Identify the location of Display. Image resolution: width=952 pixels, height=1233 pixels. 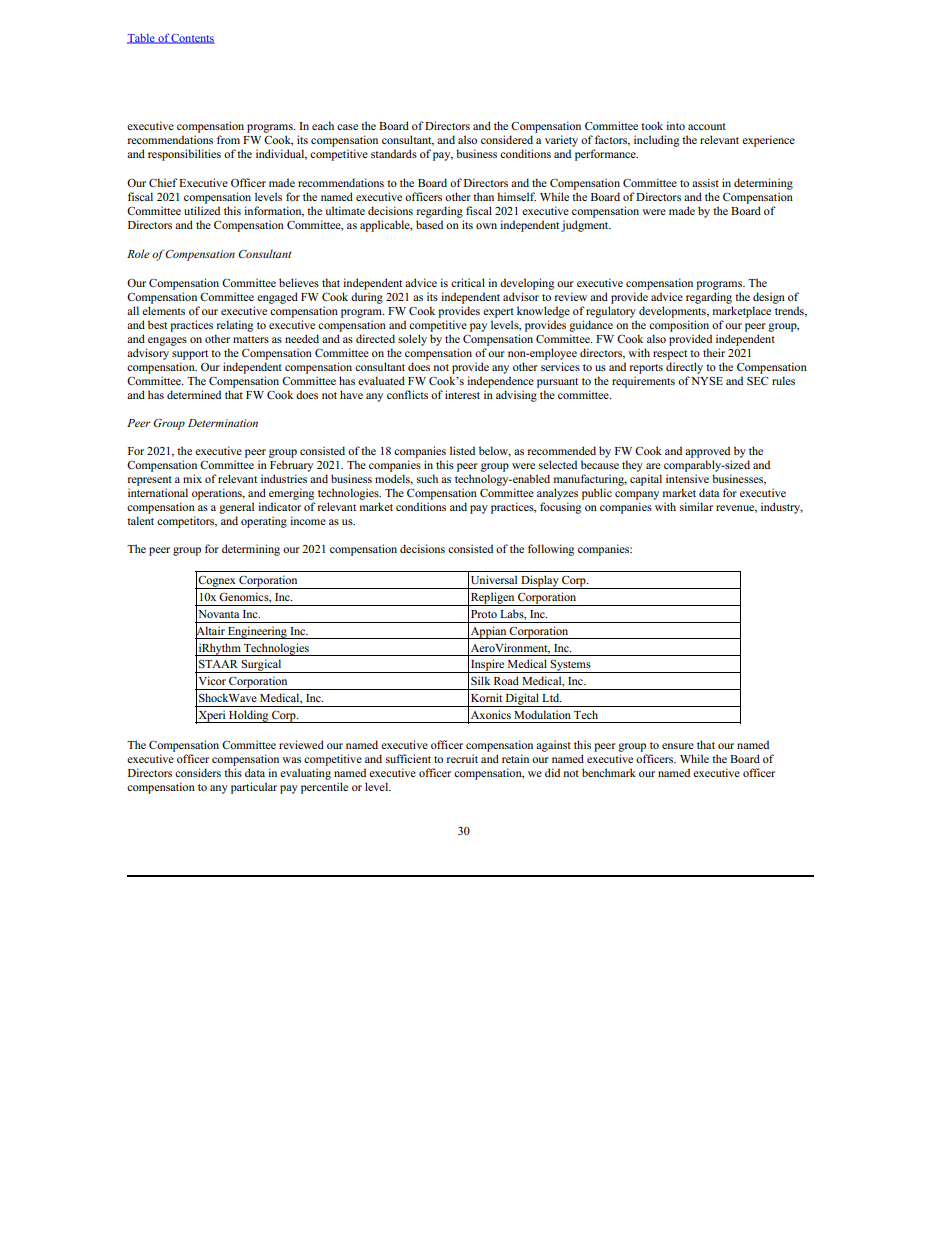
(540, 582).
